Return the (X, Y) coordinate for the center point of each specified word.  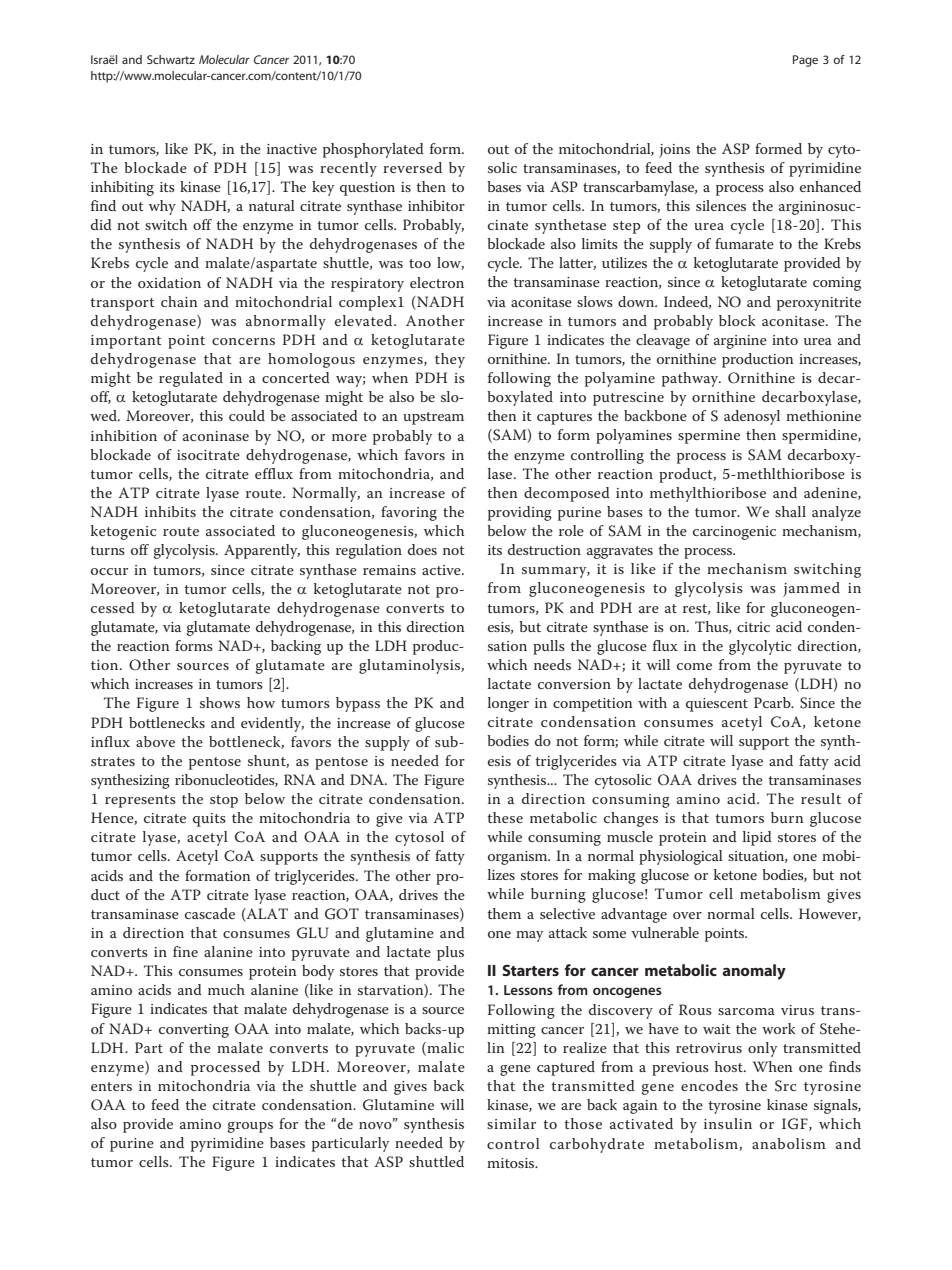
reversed (412, 167)
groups (250, 1127)
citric (753, 627)
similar (511, 1123)
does (422, 549)
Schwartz (171, 59)
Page (805, 61)
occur (109, 571)
